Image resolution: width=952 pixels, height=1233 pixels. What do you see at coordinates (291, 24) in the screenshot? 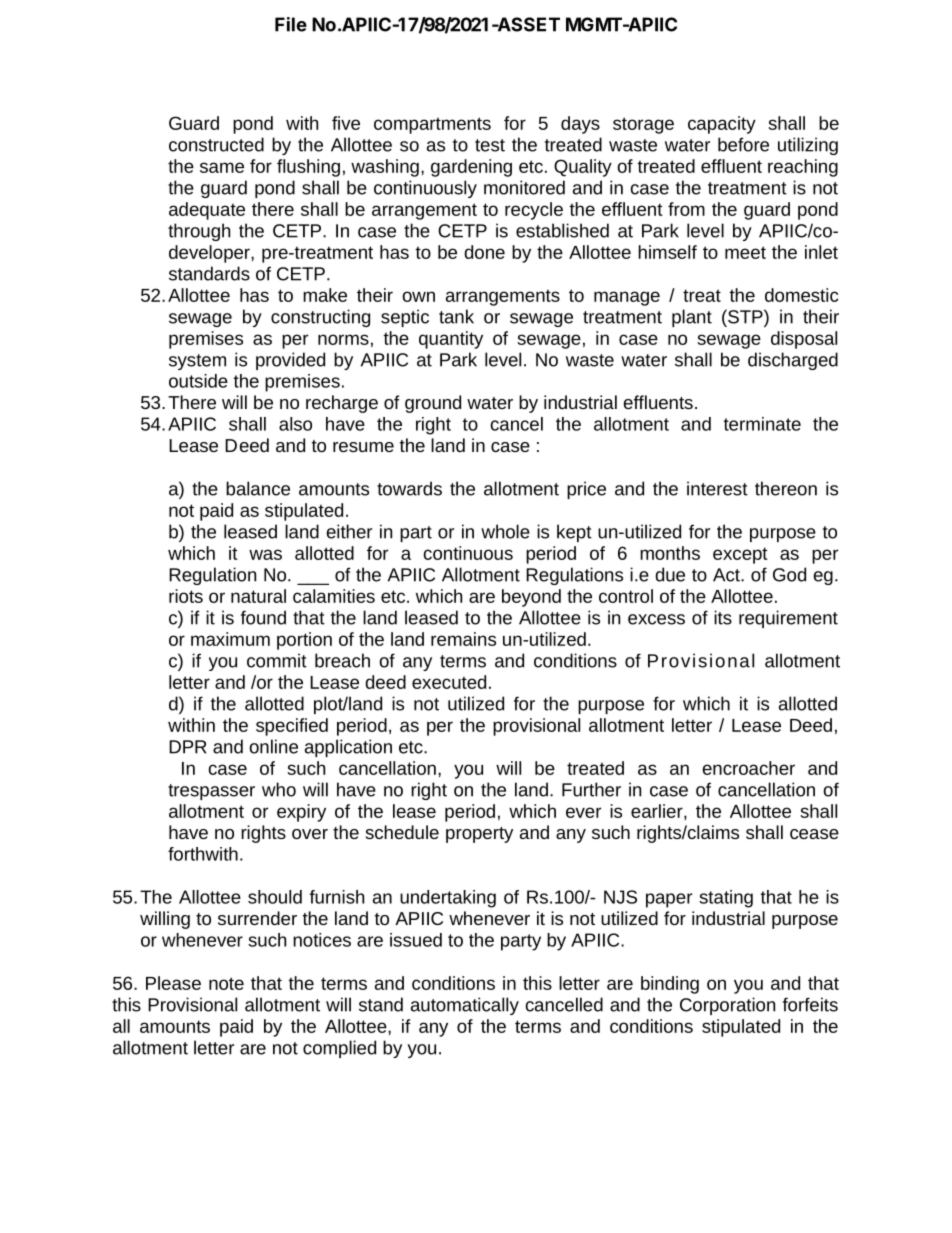
I see `File` at bounding box center [291, 24].
